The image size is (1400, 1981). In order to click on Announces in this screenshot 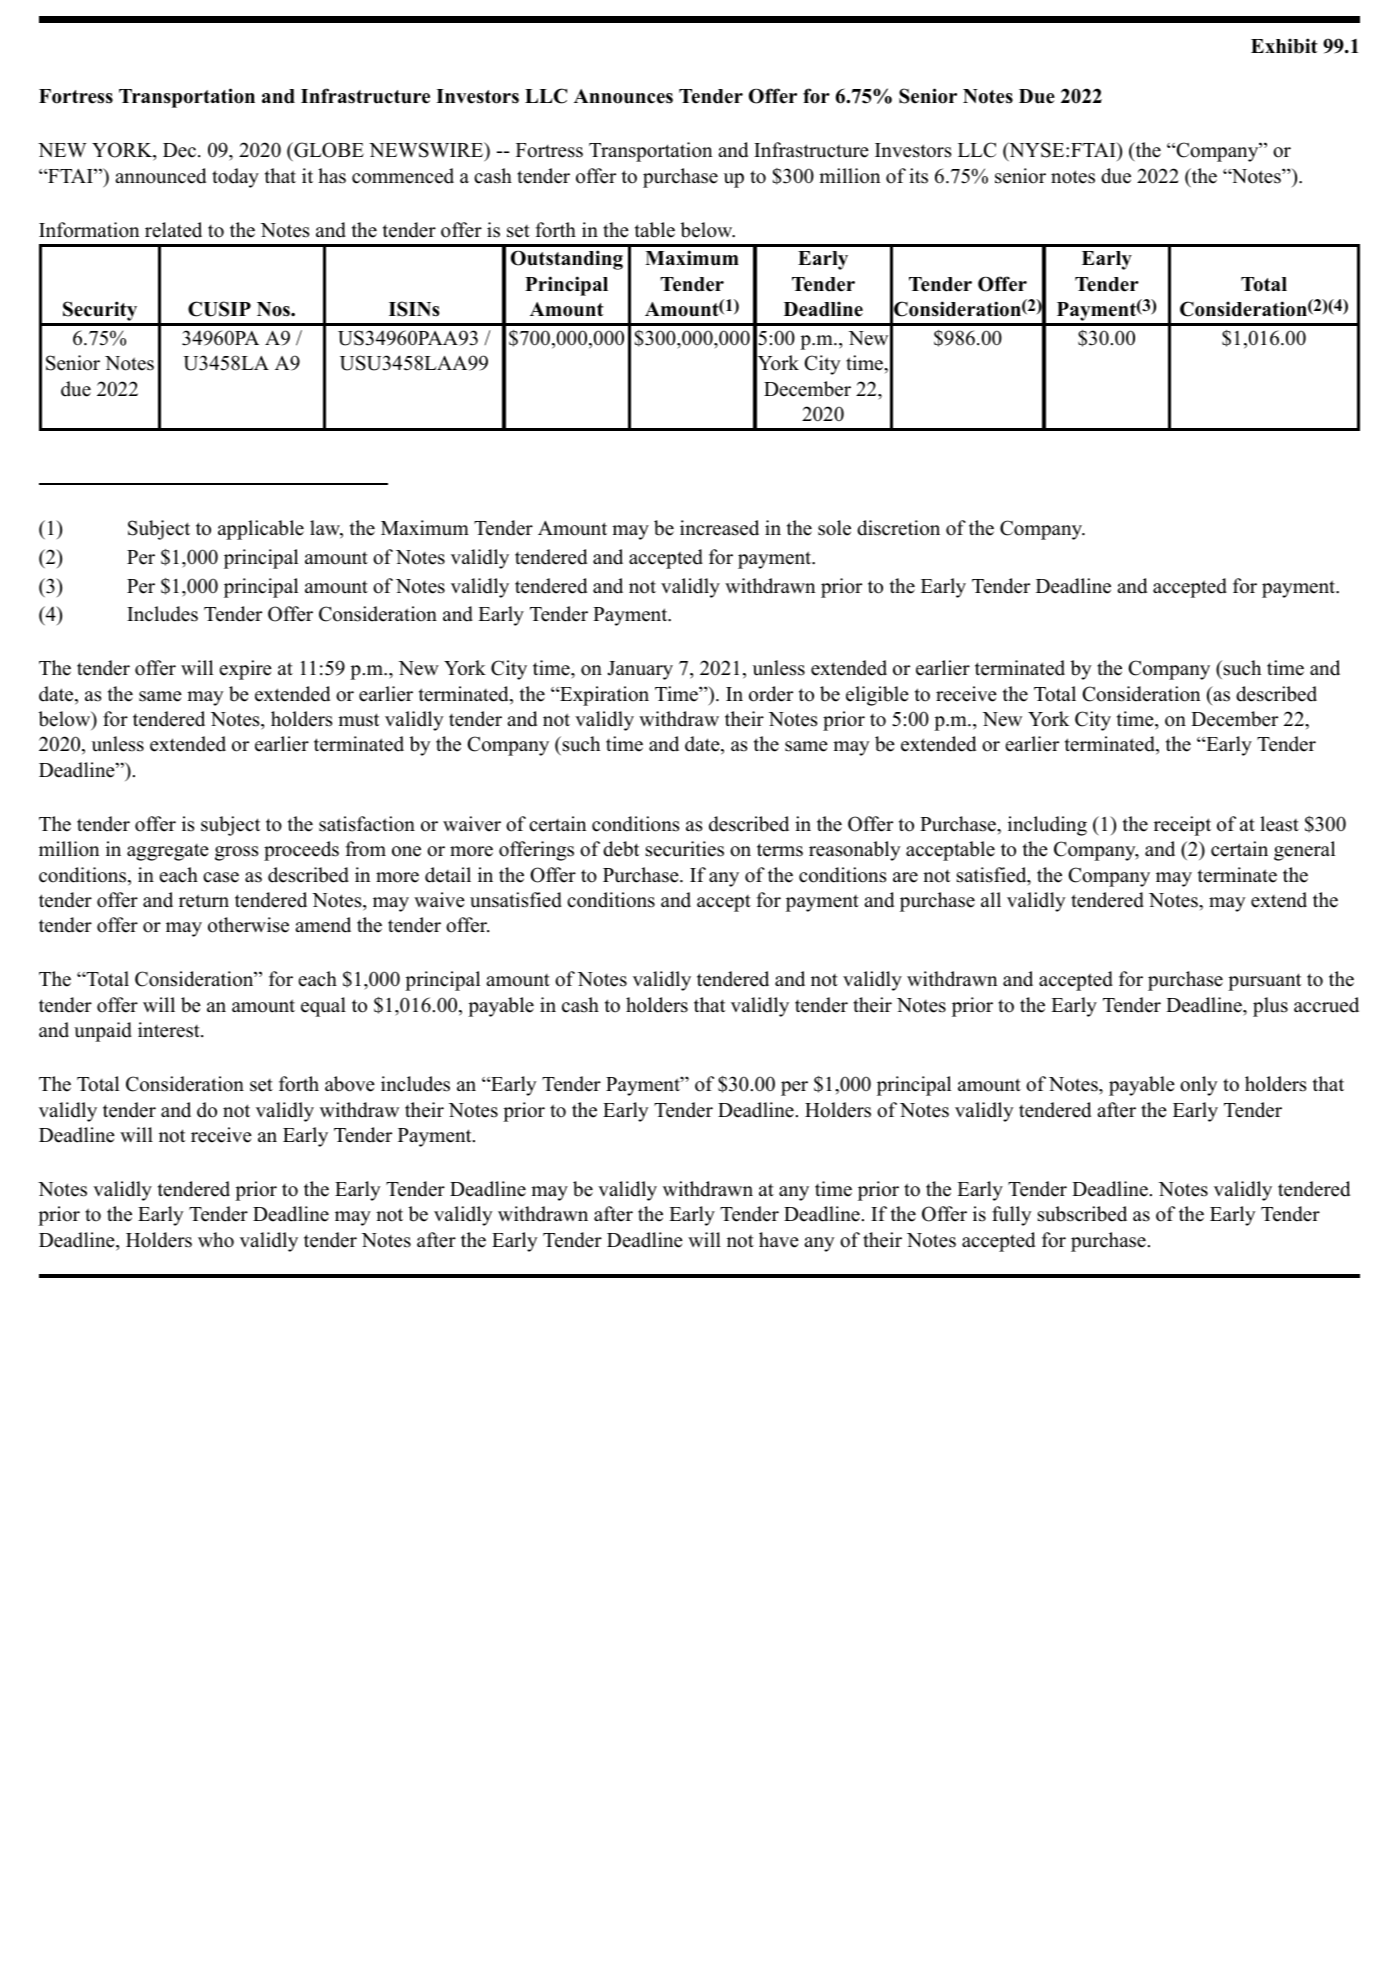, I will do `click(623, 96)`.
